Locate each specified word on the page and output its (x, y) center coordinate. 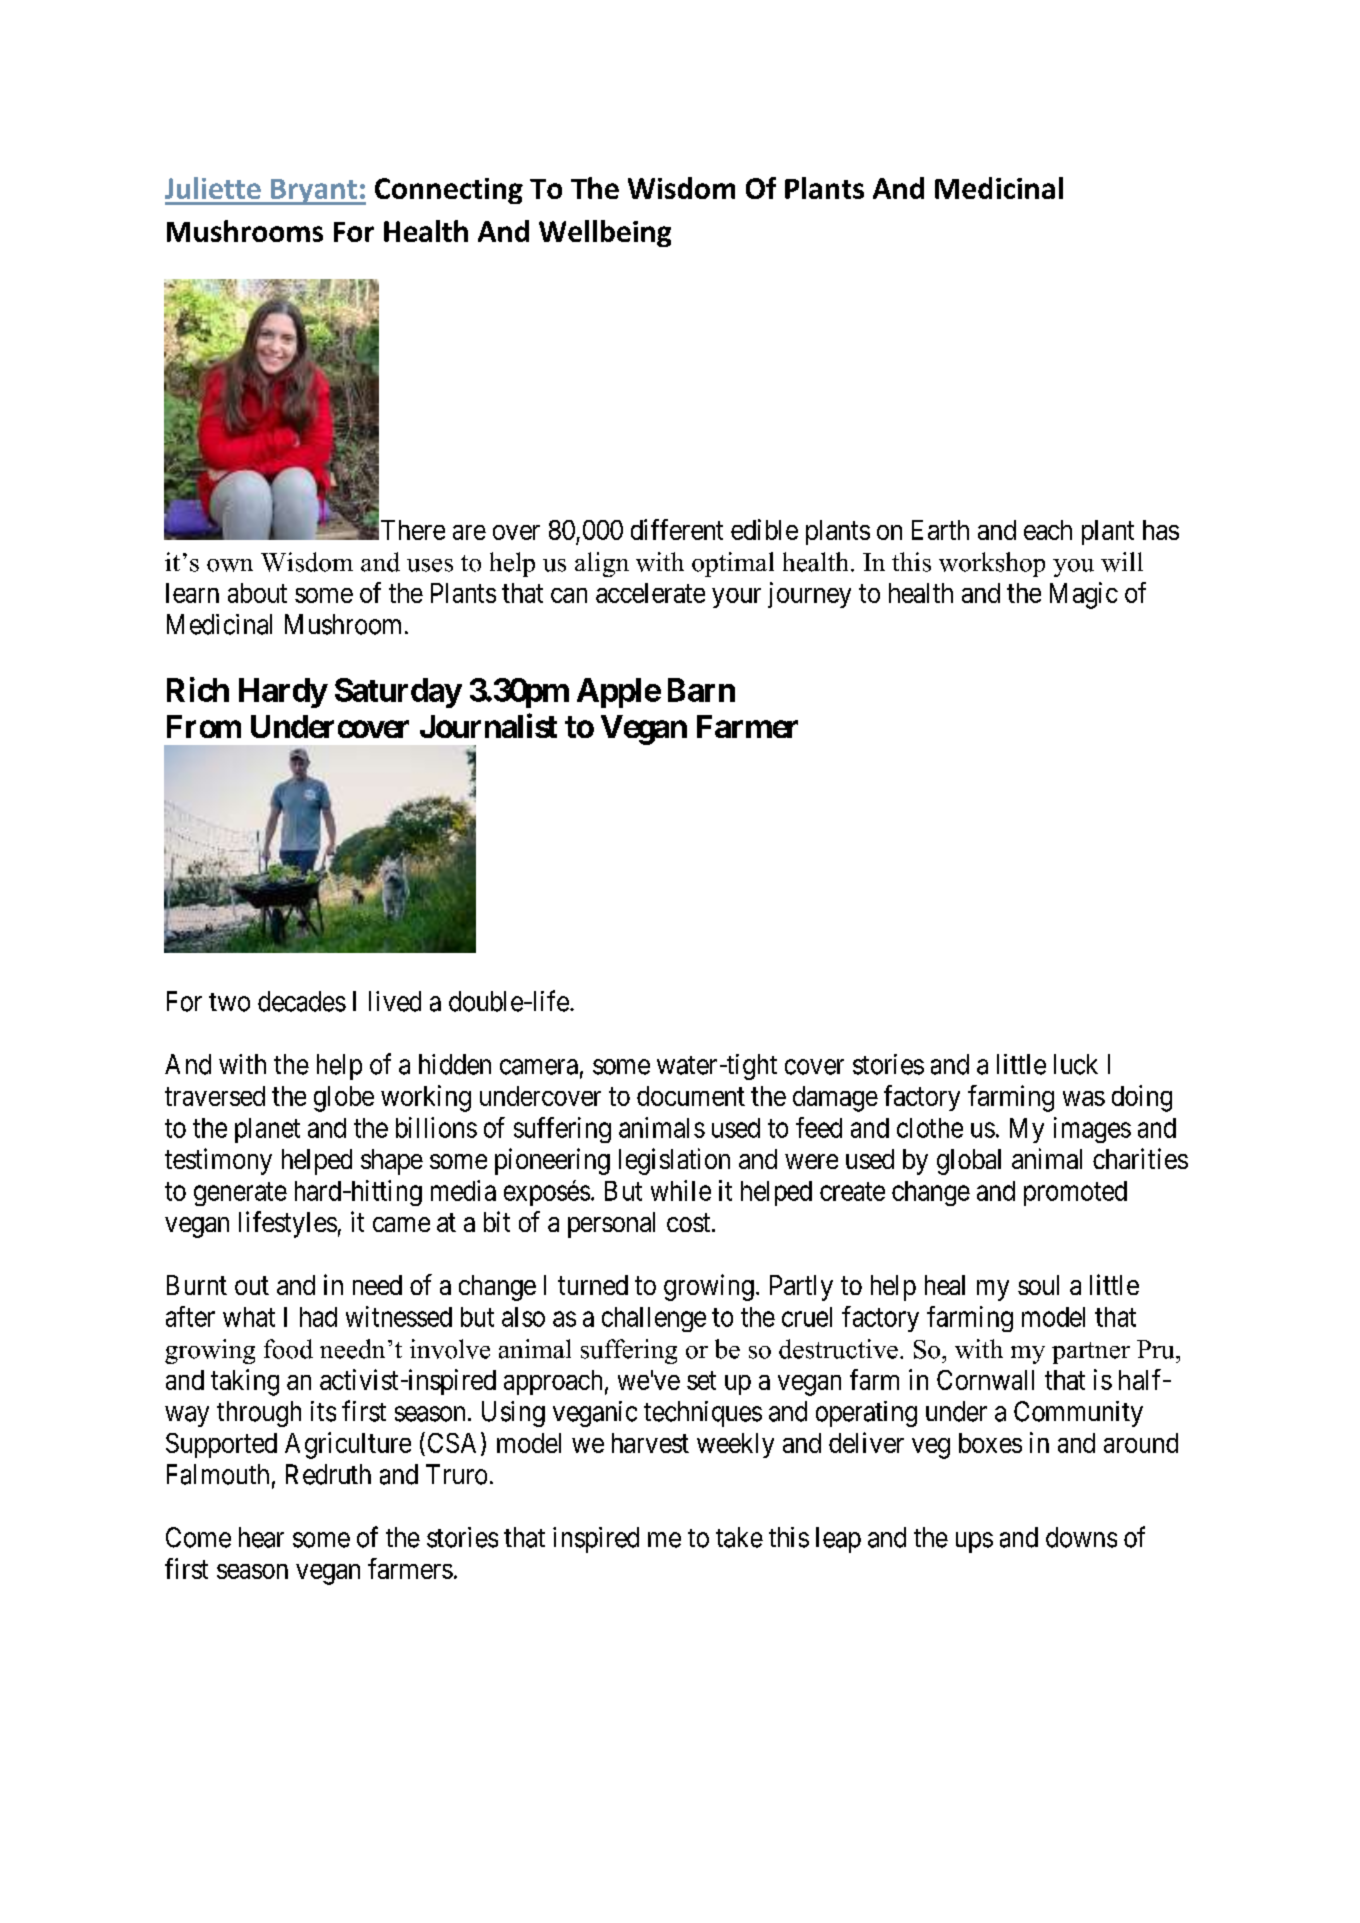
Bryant (314, 192)
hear (261, 1537)
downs (1081, 1537)
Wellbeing (605, 233)
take (739, 1537)
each (1048, 530)
